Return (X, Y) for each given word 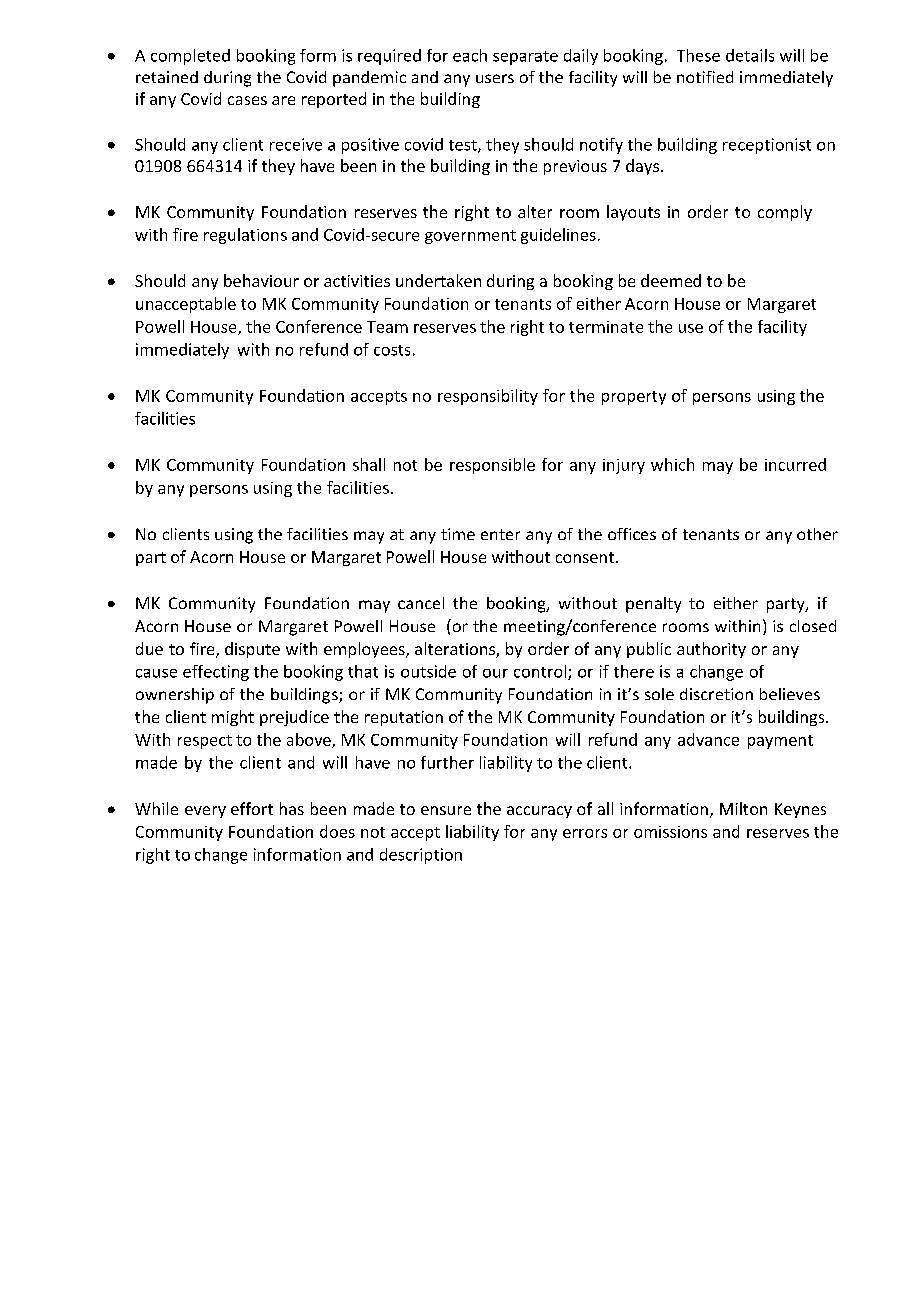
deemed (671, 280)
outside (428, 671)
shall (369, 464)
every (205, 812)
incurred (795, 464)
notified (705, 77)
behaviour (261, 280)
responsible (492, 466)
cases (247, 100)
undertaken (438, 280)
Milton (743, 808)
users (495, 78)
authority (711, 650)
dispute (252, 650)
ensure (446, 810)
